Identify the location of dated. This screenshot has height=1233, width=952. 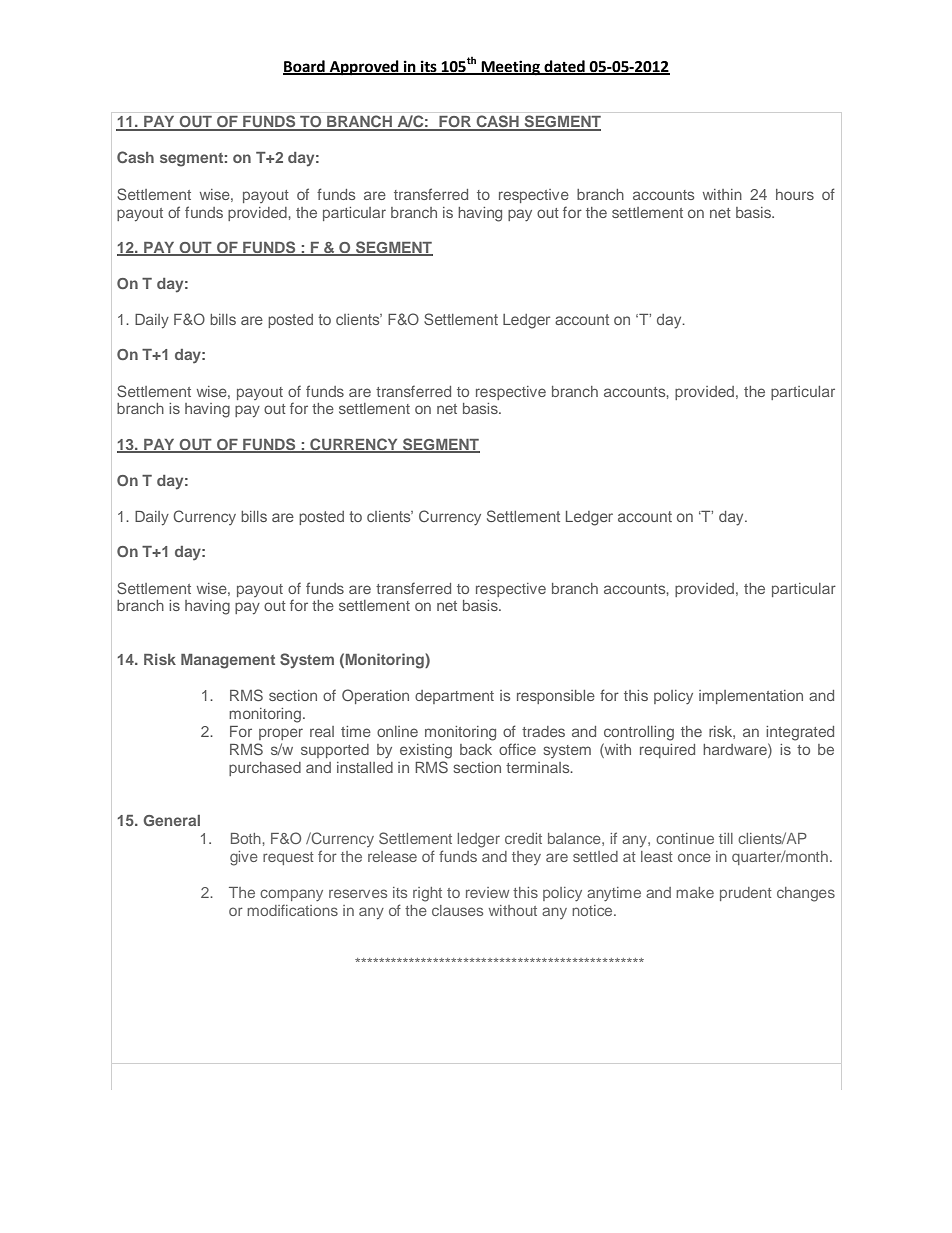
(564, 67).
